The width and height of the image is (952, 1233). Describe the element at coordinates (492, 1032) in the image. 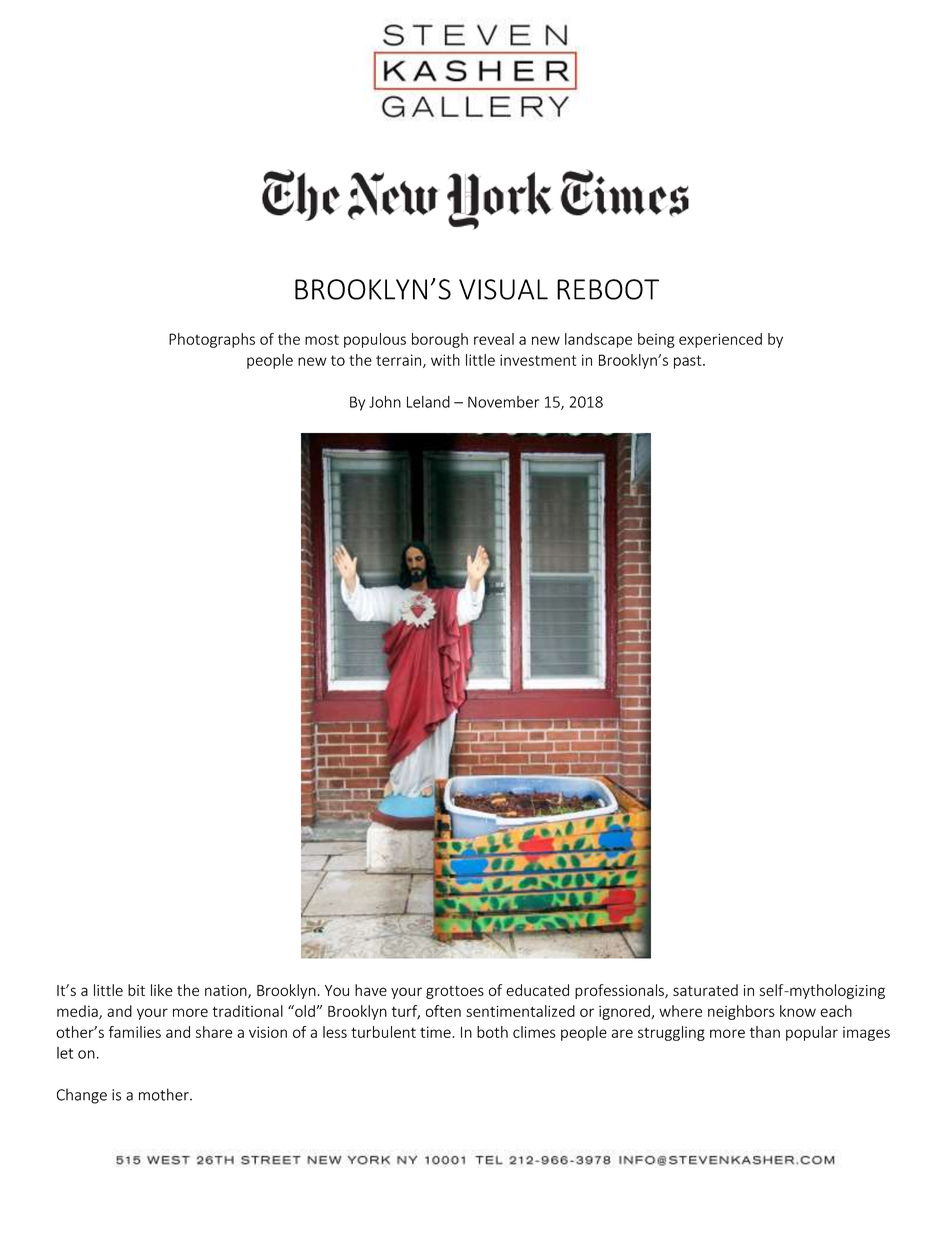

I see `both` at that location.
